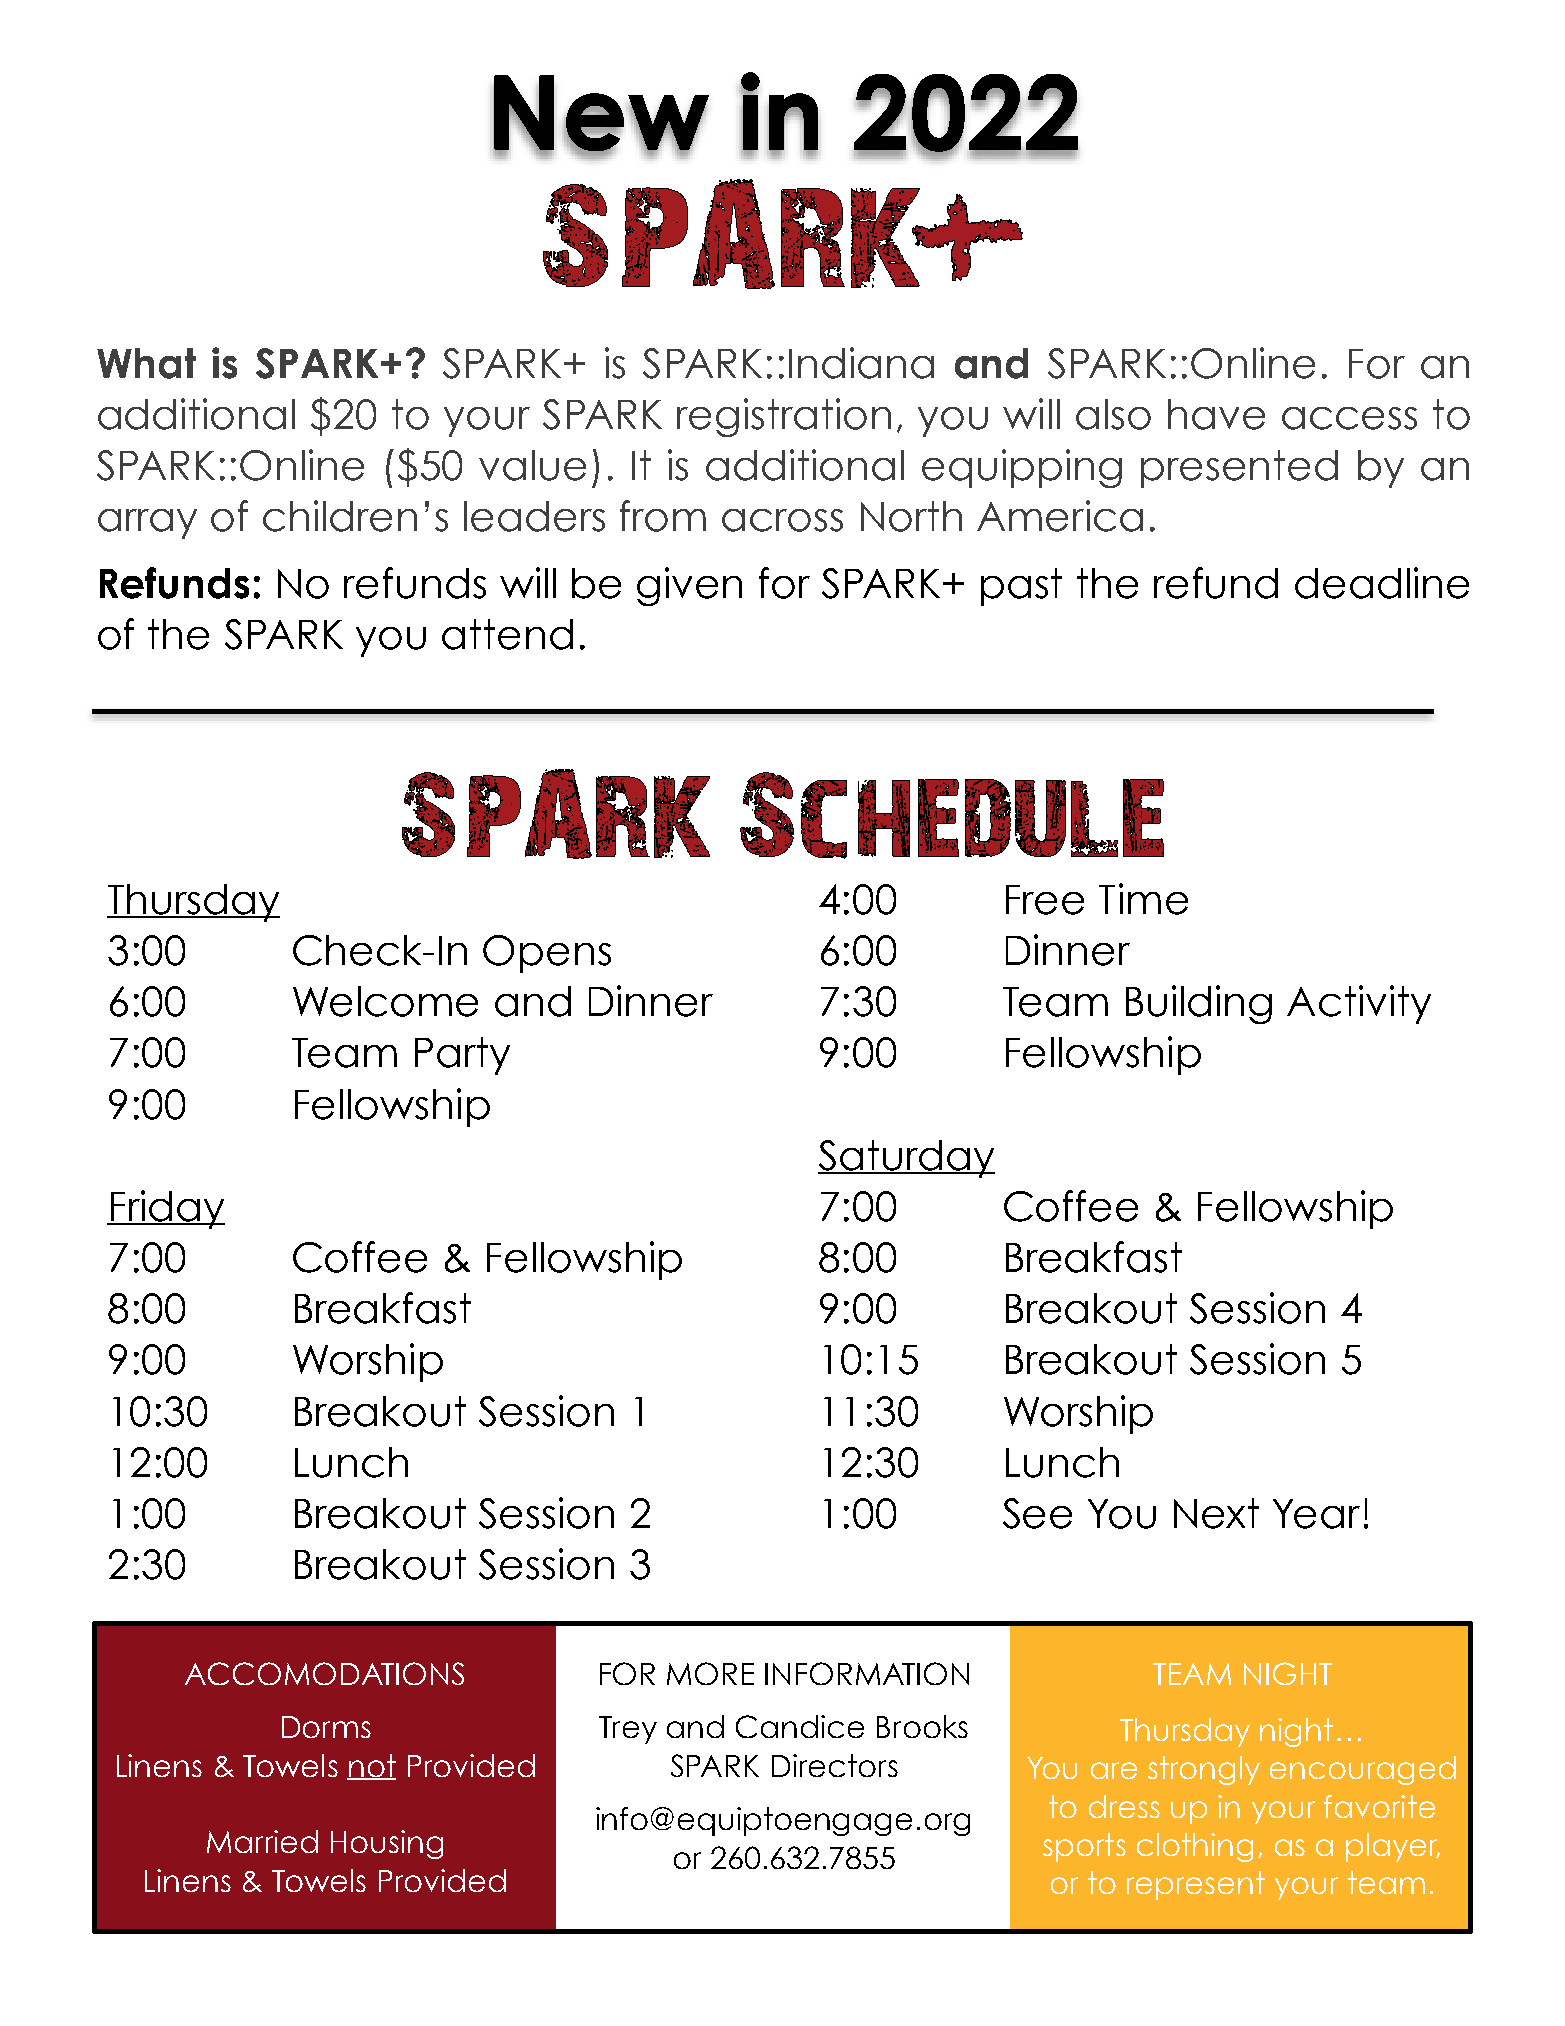 The height and width of the document is (2026, 1565). What do you see at coordinates (906, 1159) in the document?
I see `Saturday` at bounding box center [906, 1159].
